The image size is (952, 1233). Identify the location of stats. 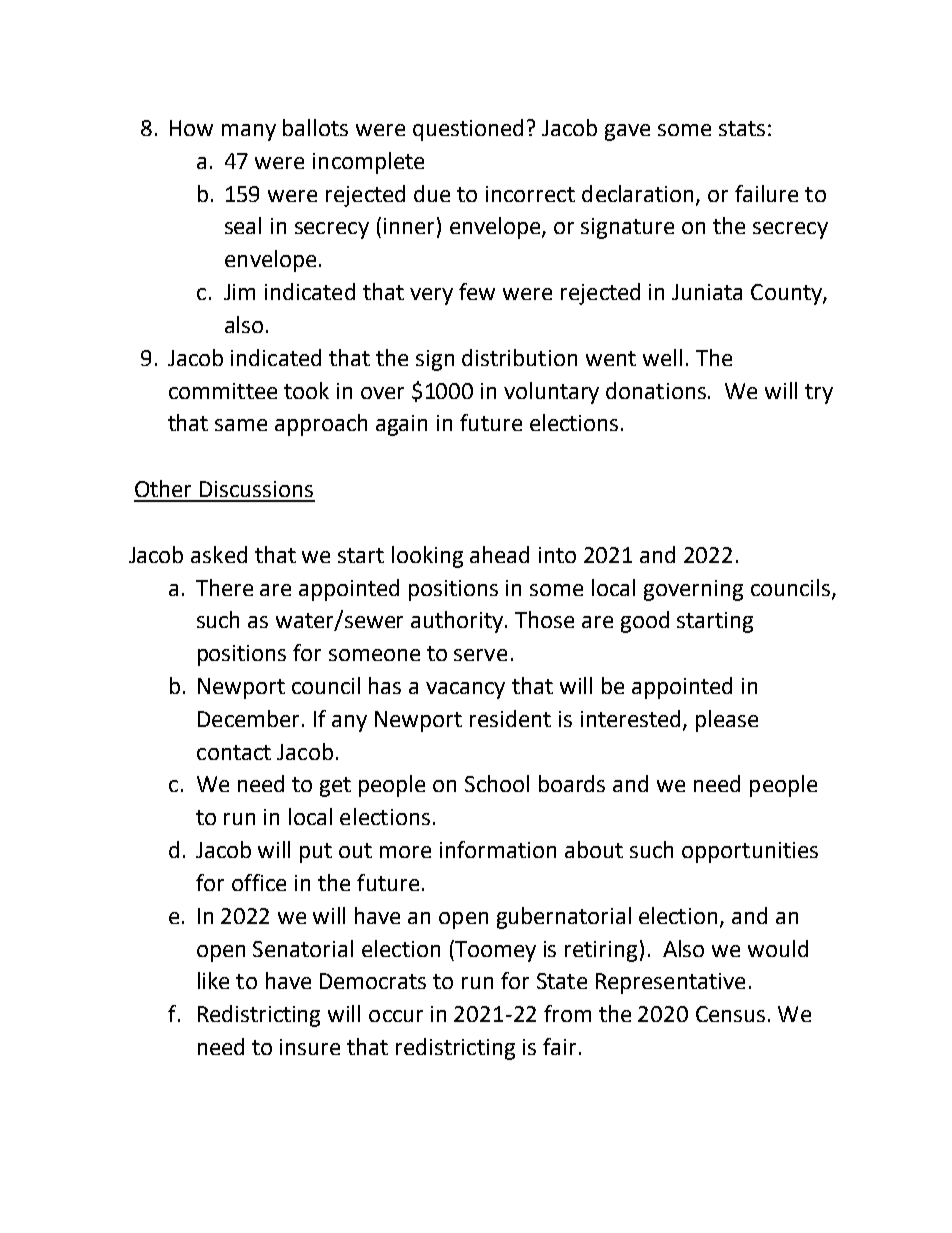
(742, 128).
